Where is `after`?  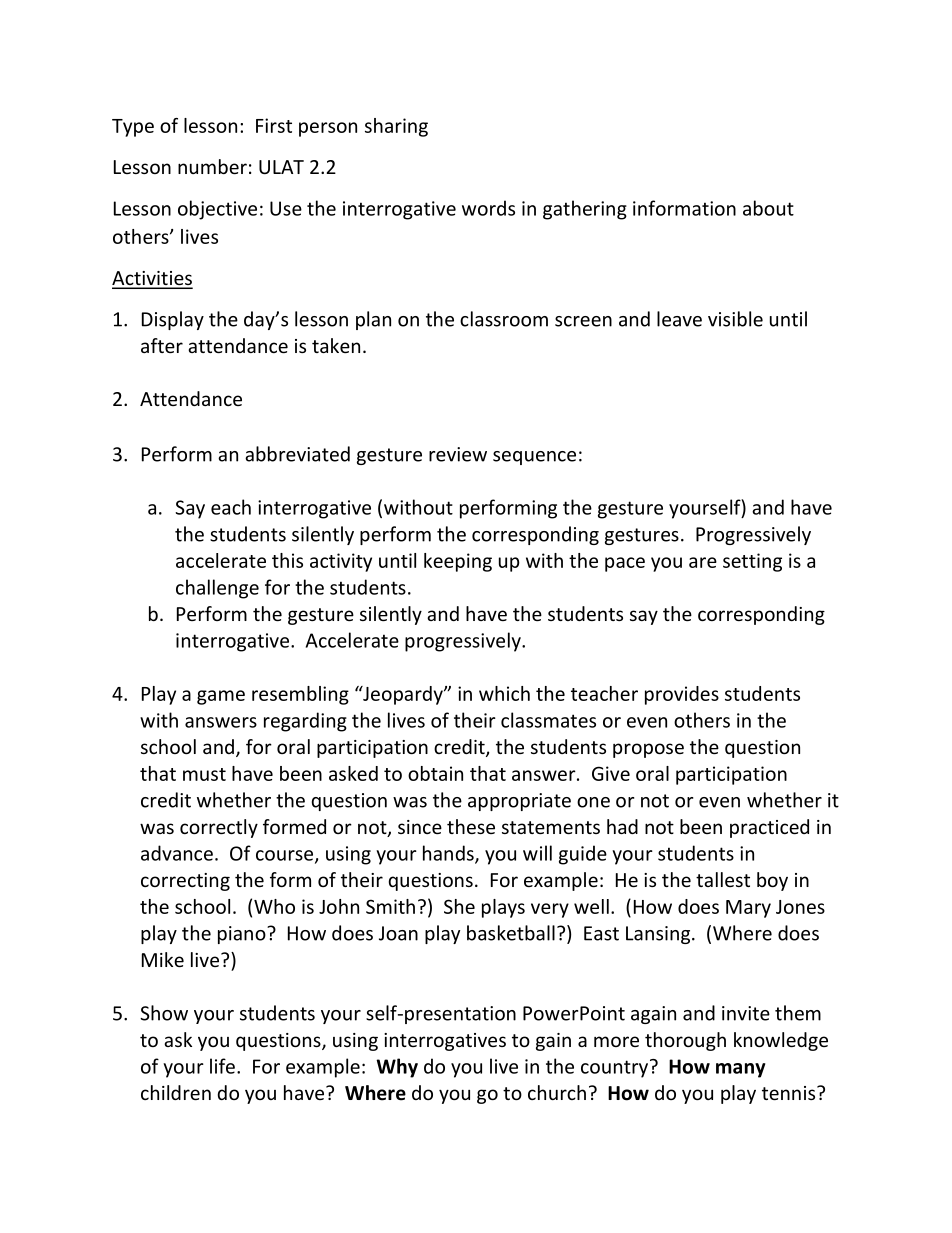 after is located at coordinates (162, 345).
